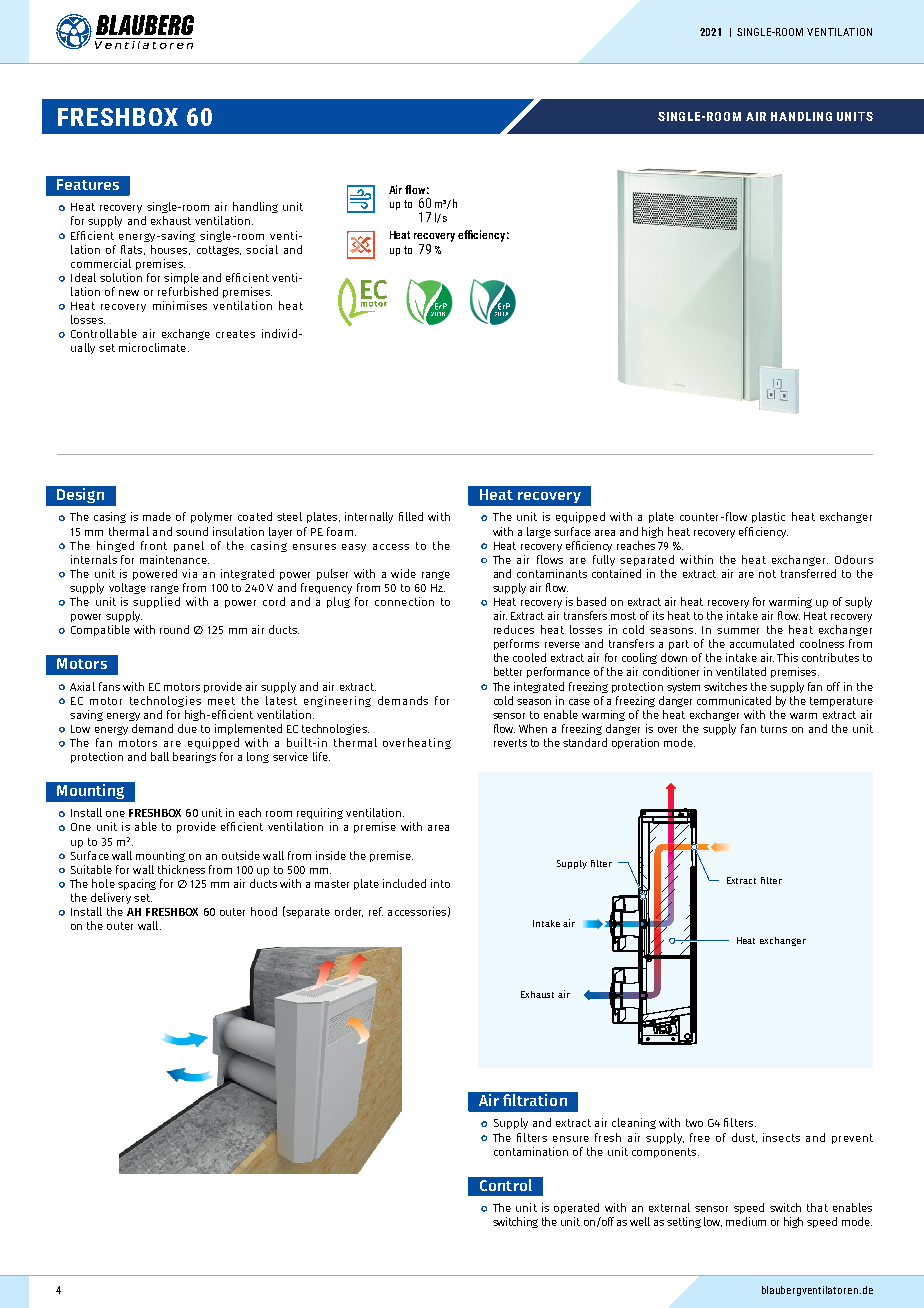  What do you see at coordinates (111, 898) in the screenshot?
I see `delivery` at bounding box center [111, 898].
